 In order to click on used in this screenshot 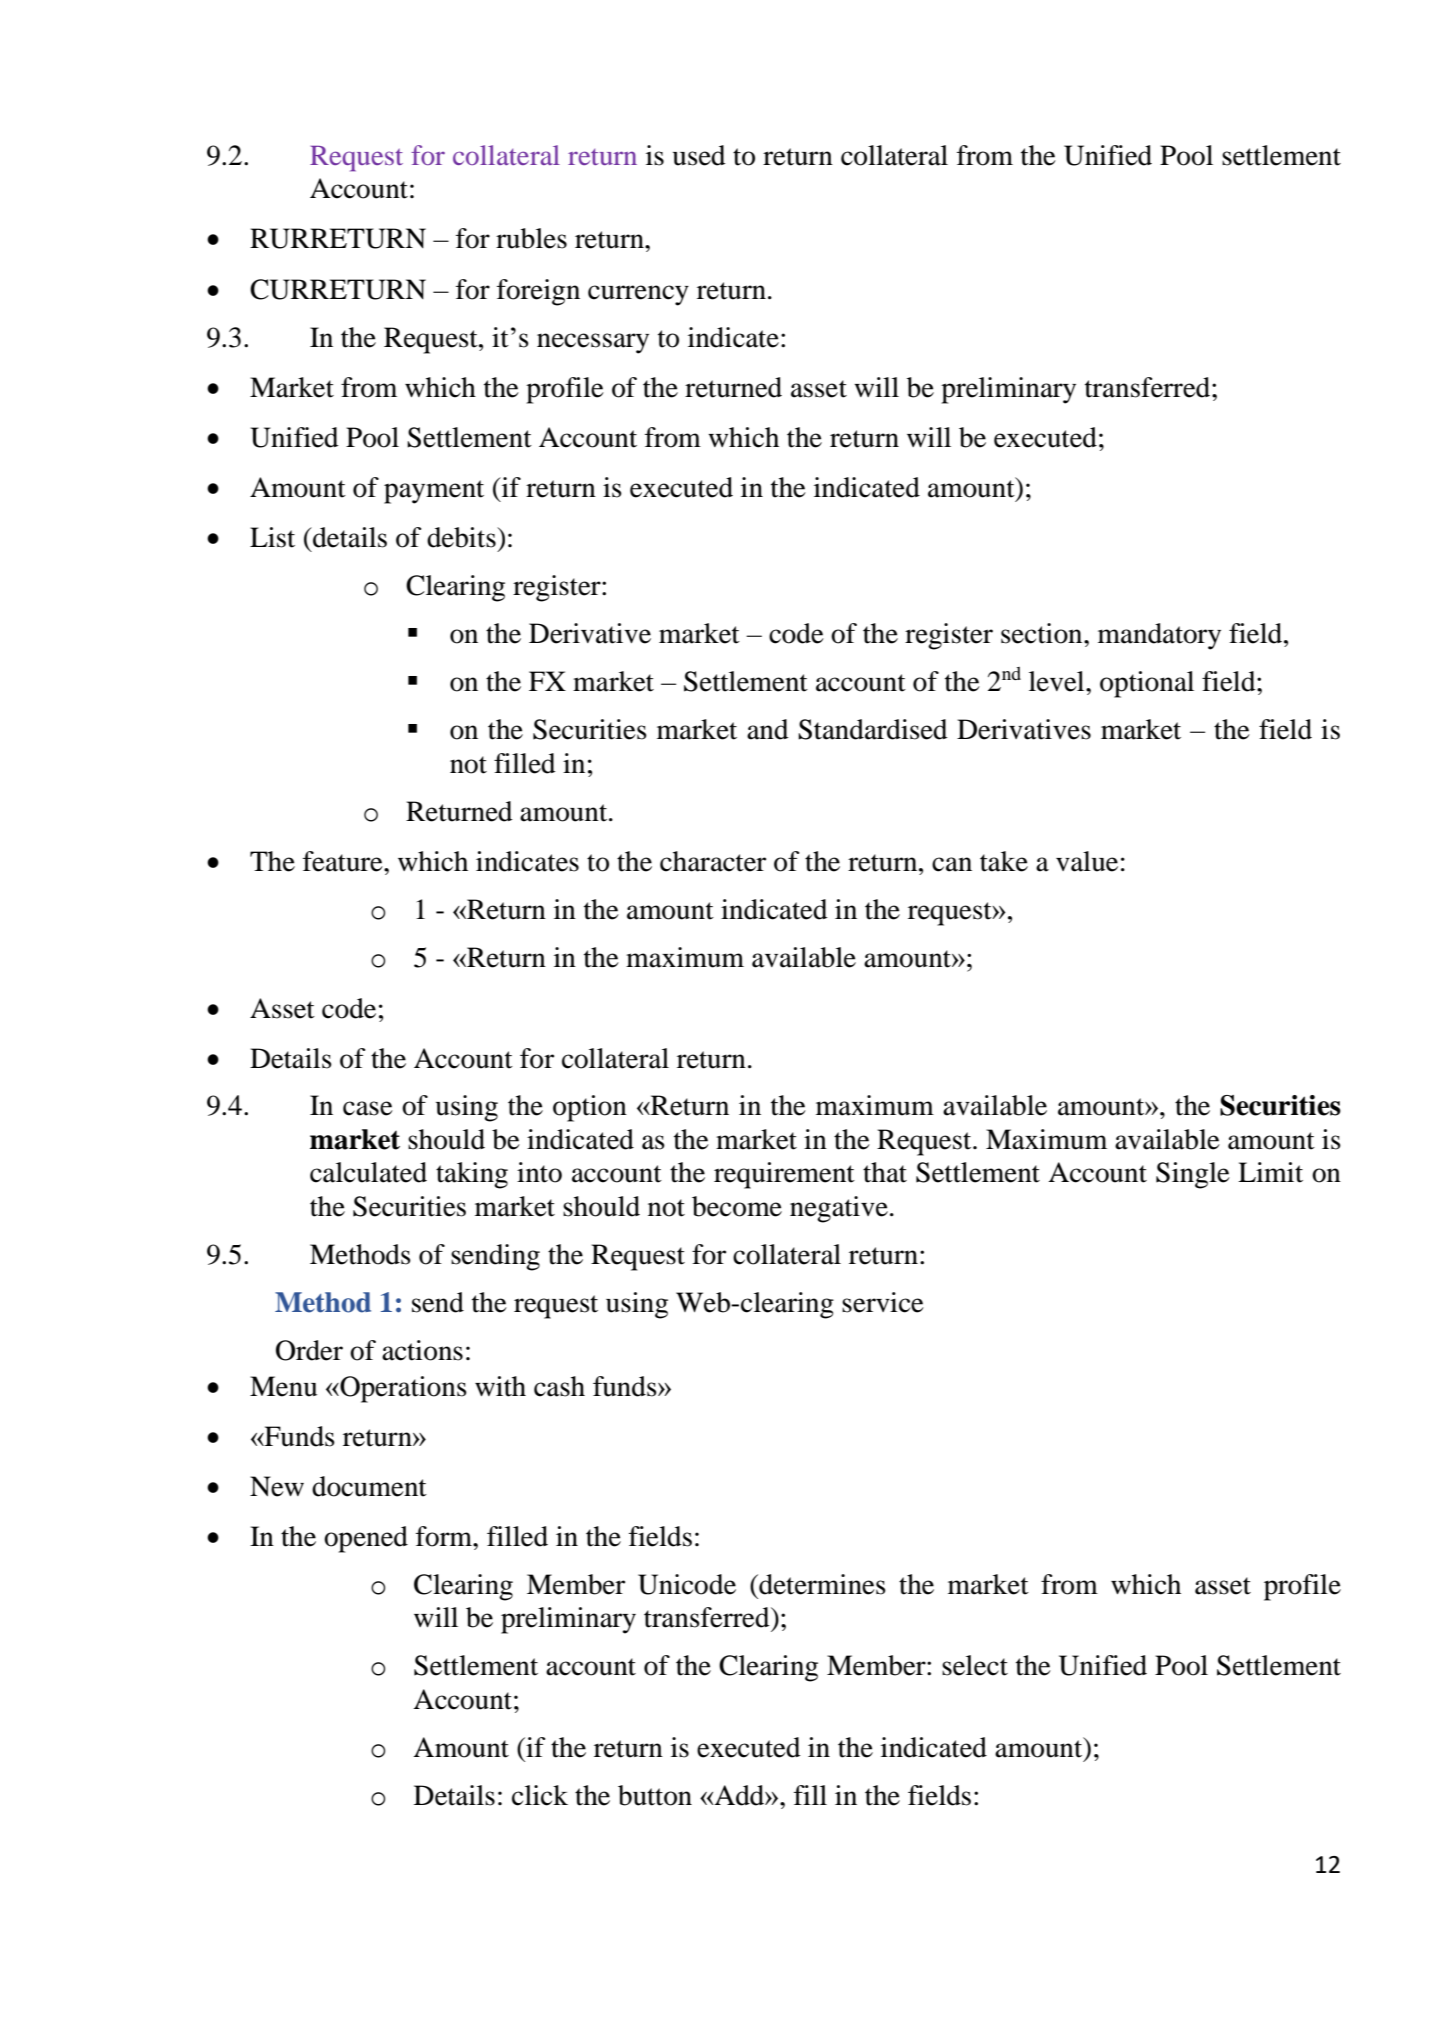, I will do `click(699, 155)`.
